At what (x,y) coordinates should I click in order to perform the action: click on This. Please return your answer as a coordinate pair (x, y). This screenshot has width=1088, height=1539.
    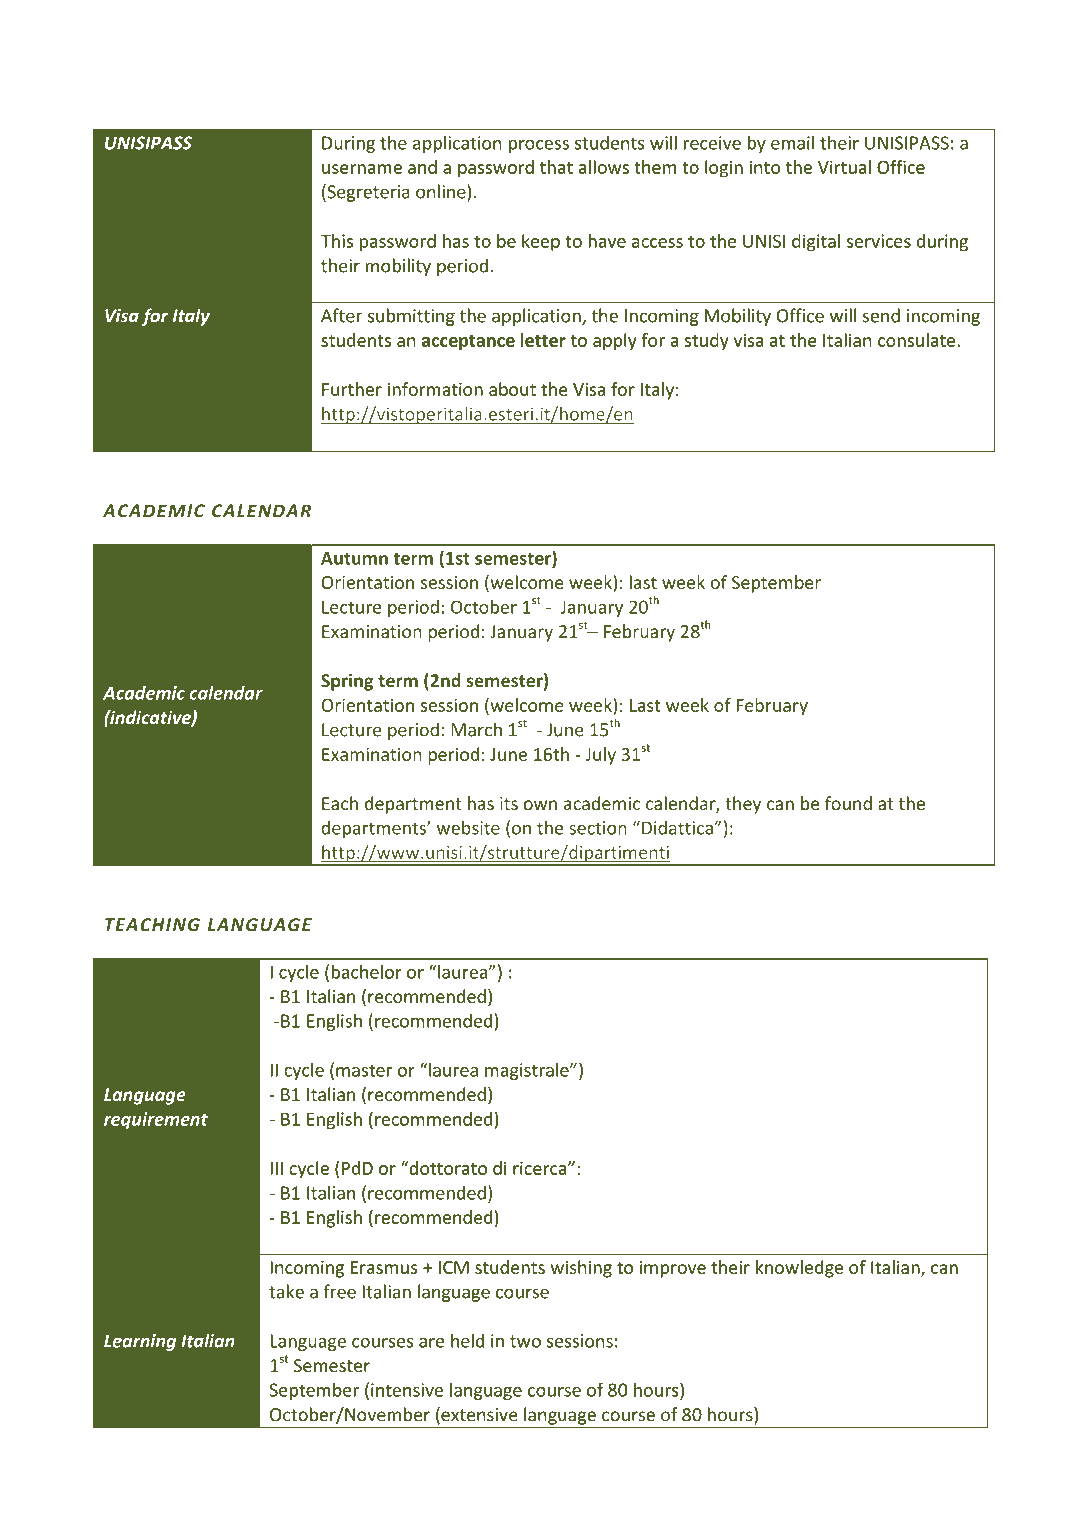
    Looking at the image, I should click on (337, 241).
